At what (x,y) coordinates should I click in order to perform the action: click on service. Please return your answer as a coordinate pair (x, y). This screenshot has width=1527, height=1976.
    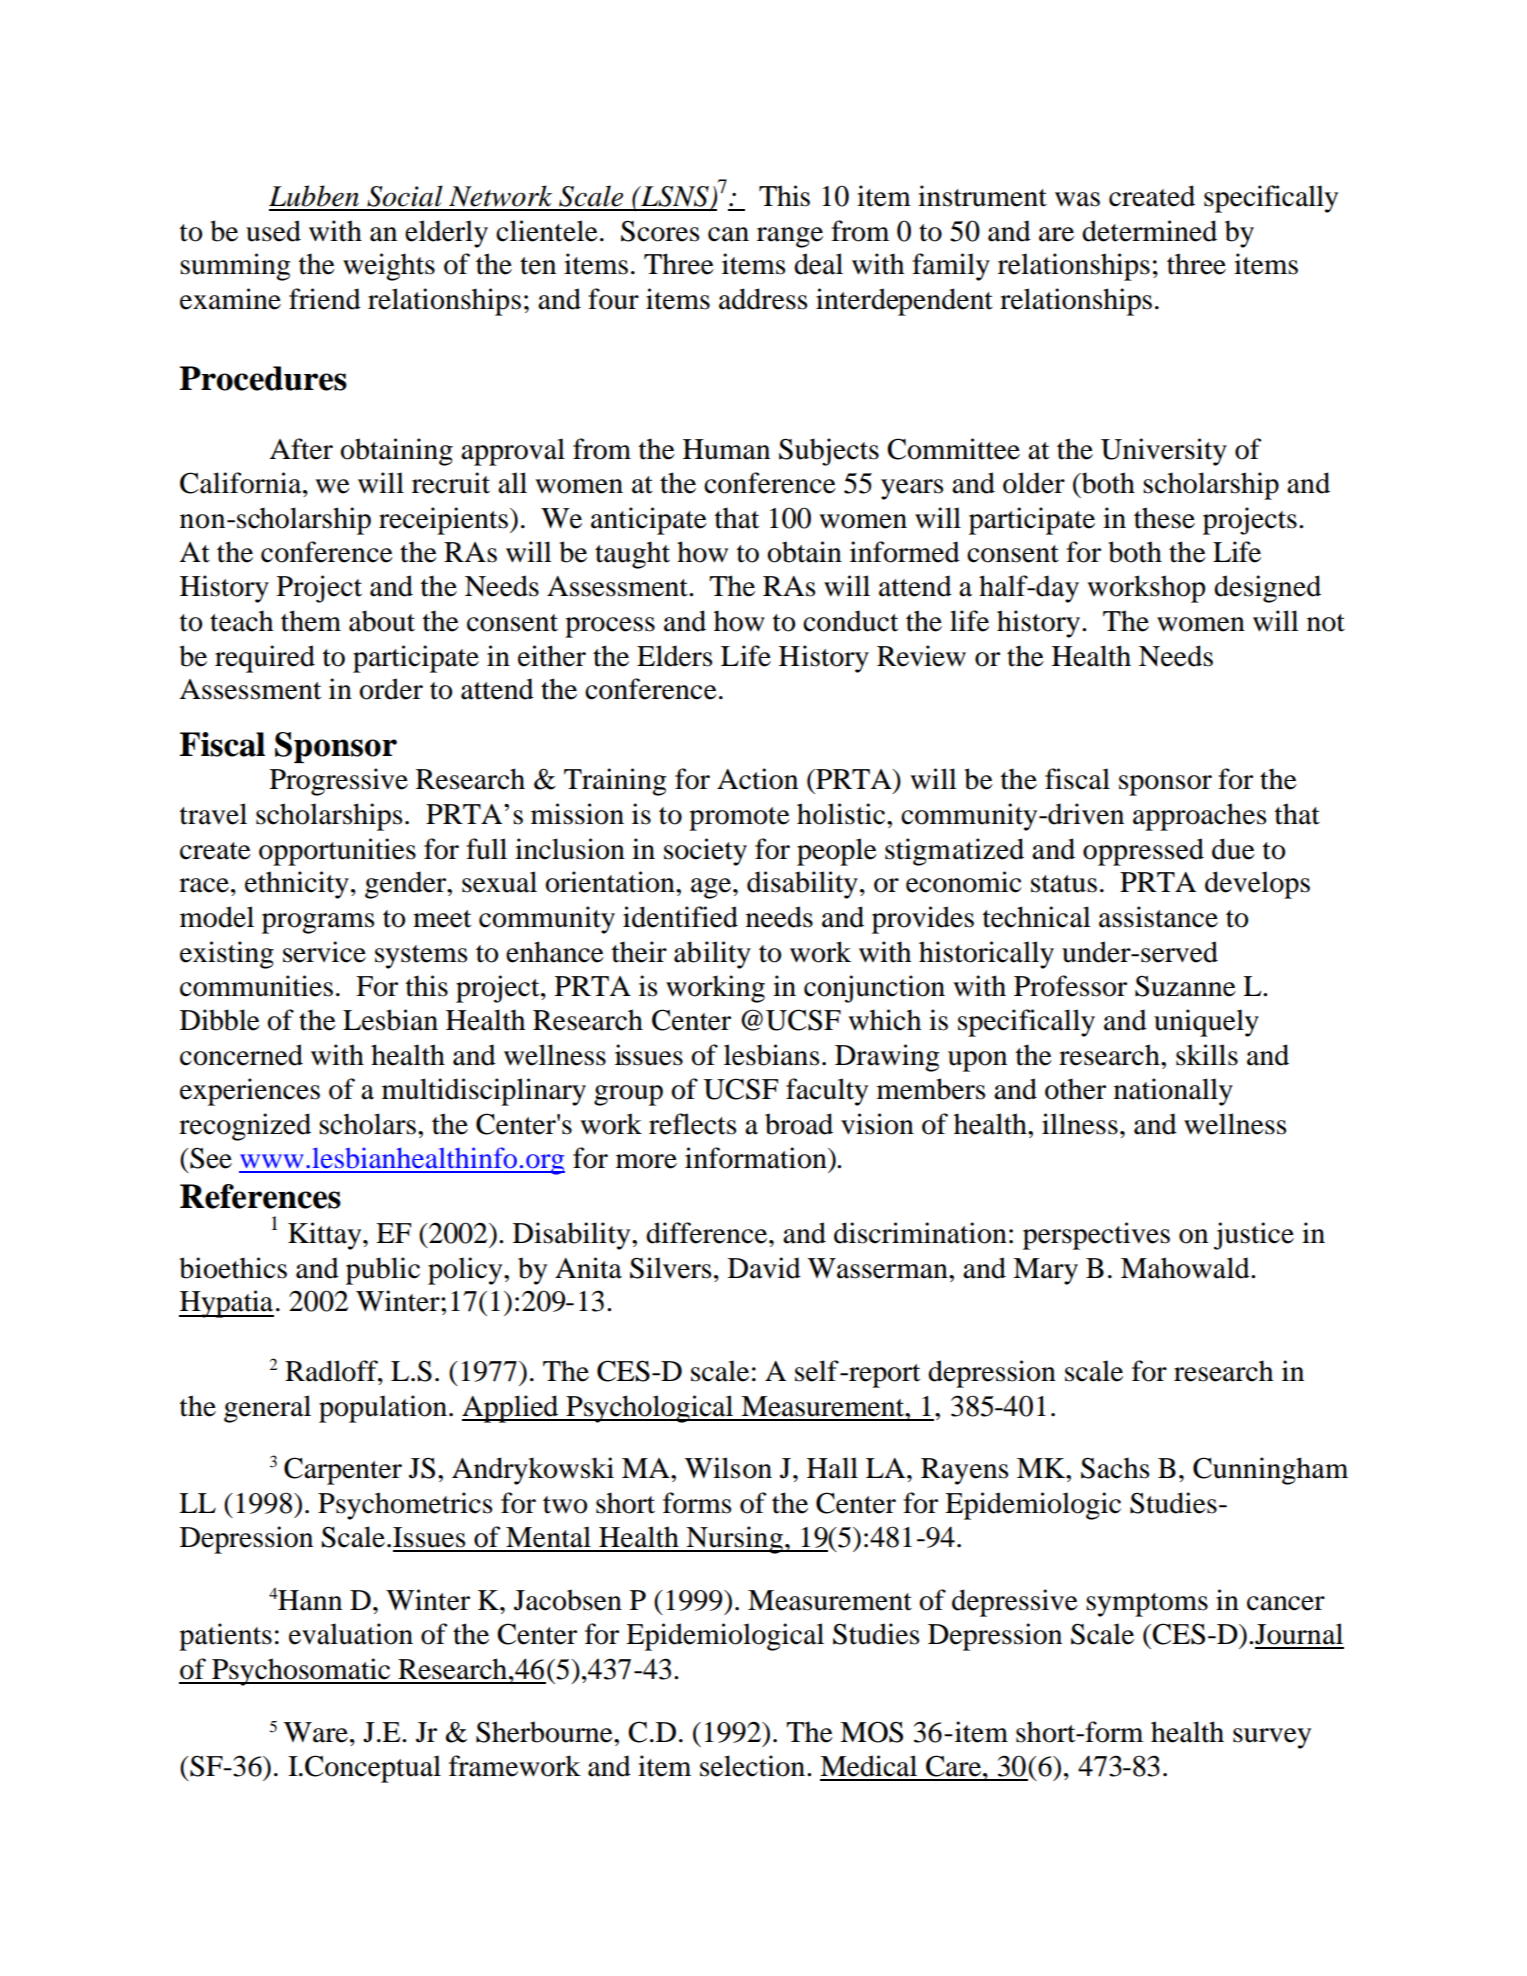
    Looking at the image, I should click on (324, 952).
